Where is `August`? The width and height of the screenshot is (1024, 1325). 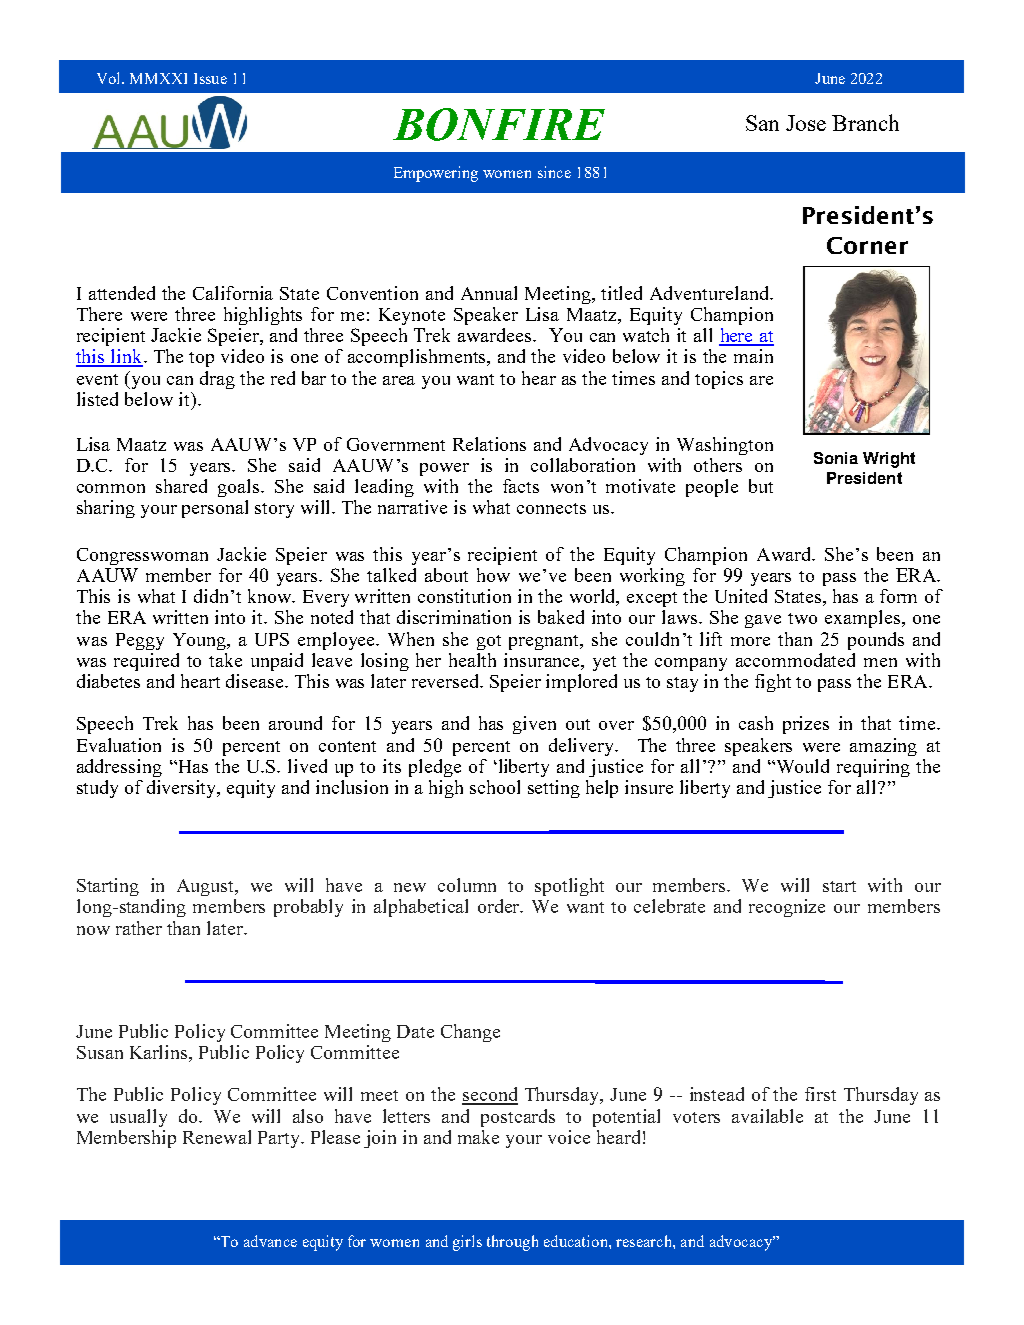 August is located at coordinates (207, 887).
